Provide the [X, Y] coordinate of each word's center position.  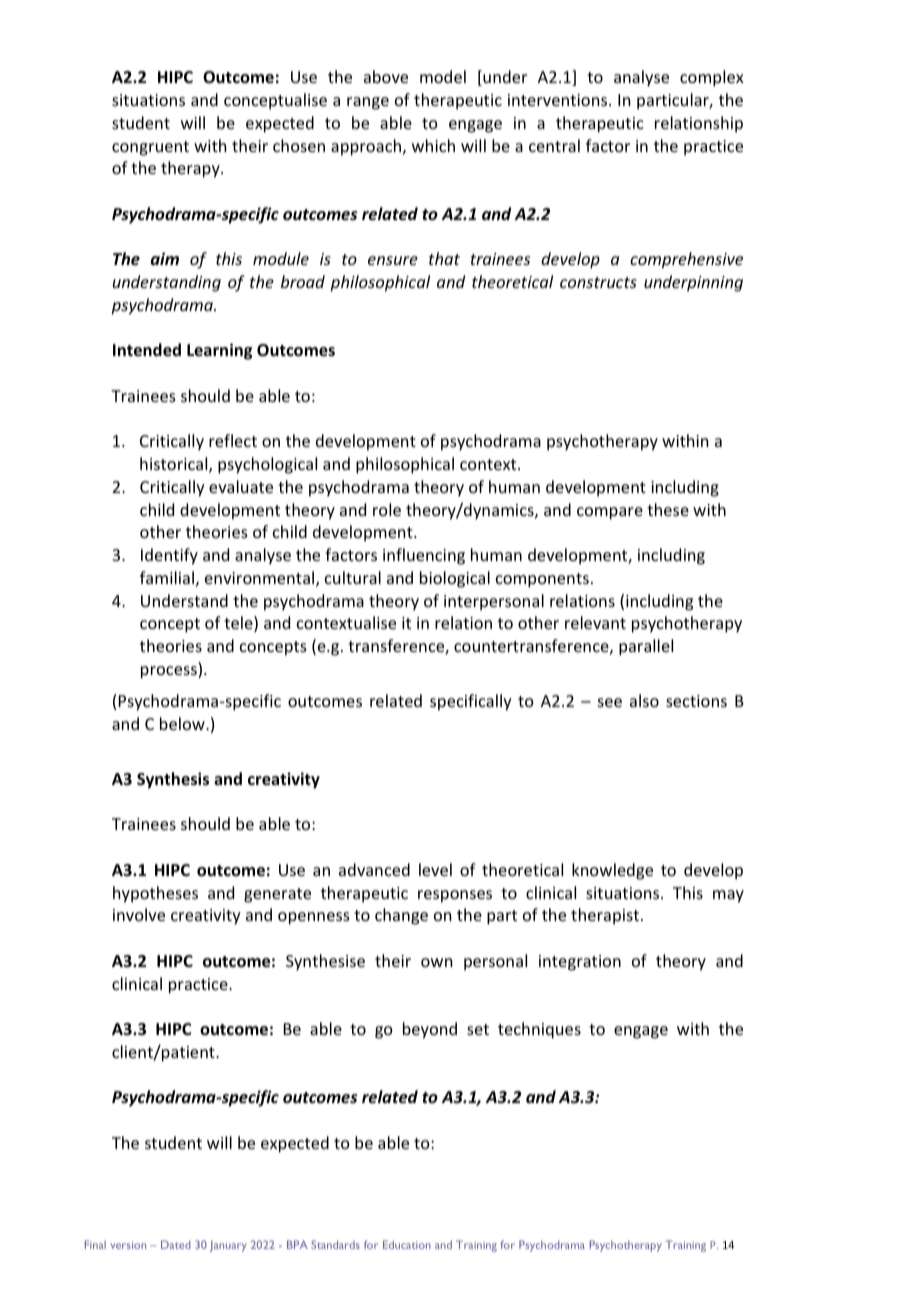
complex [712, 78]
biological [455, 579]
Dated [176, 1244]
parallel [646, 647]
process [170, 672]
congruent [150, 148]
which [433, 145]
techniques [539, 1030]
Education [407, 1244]
